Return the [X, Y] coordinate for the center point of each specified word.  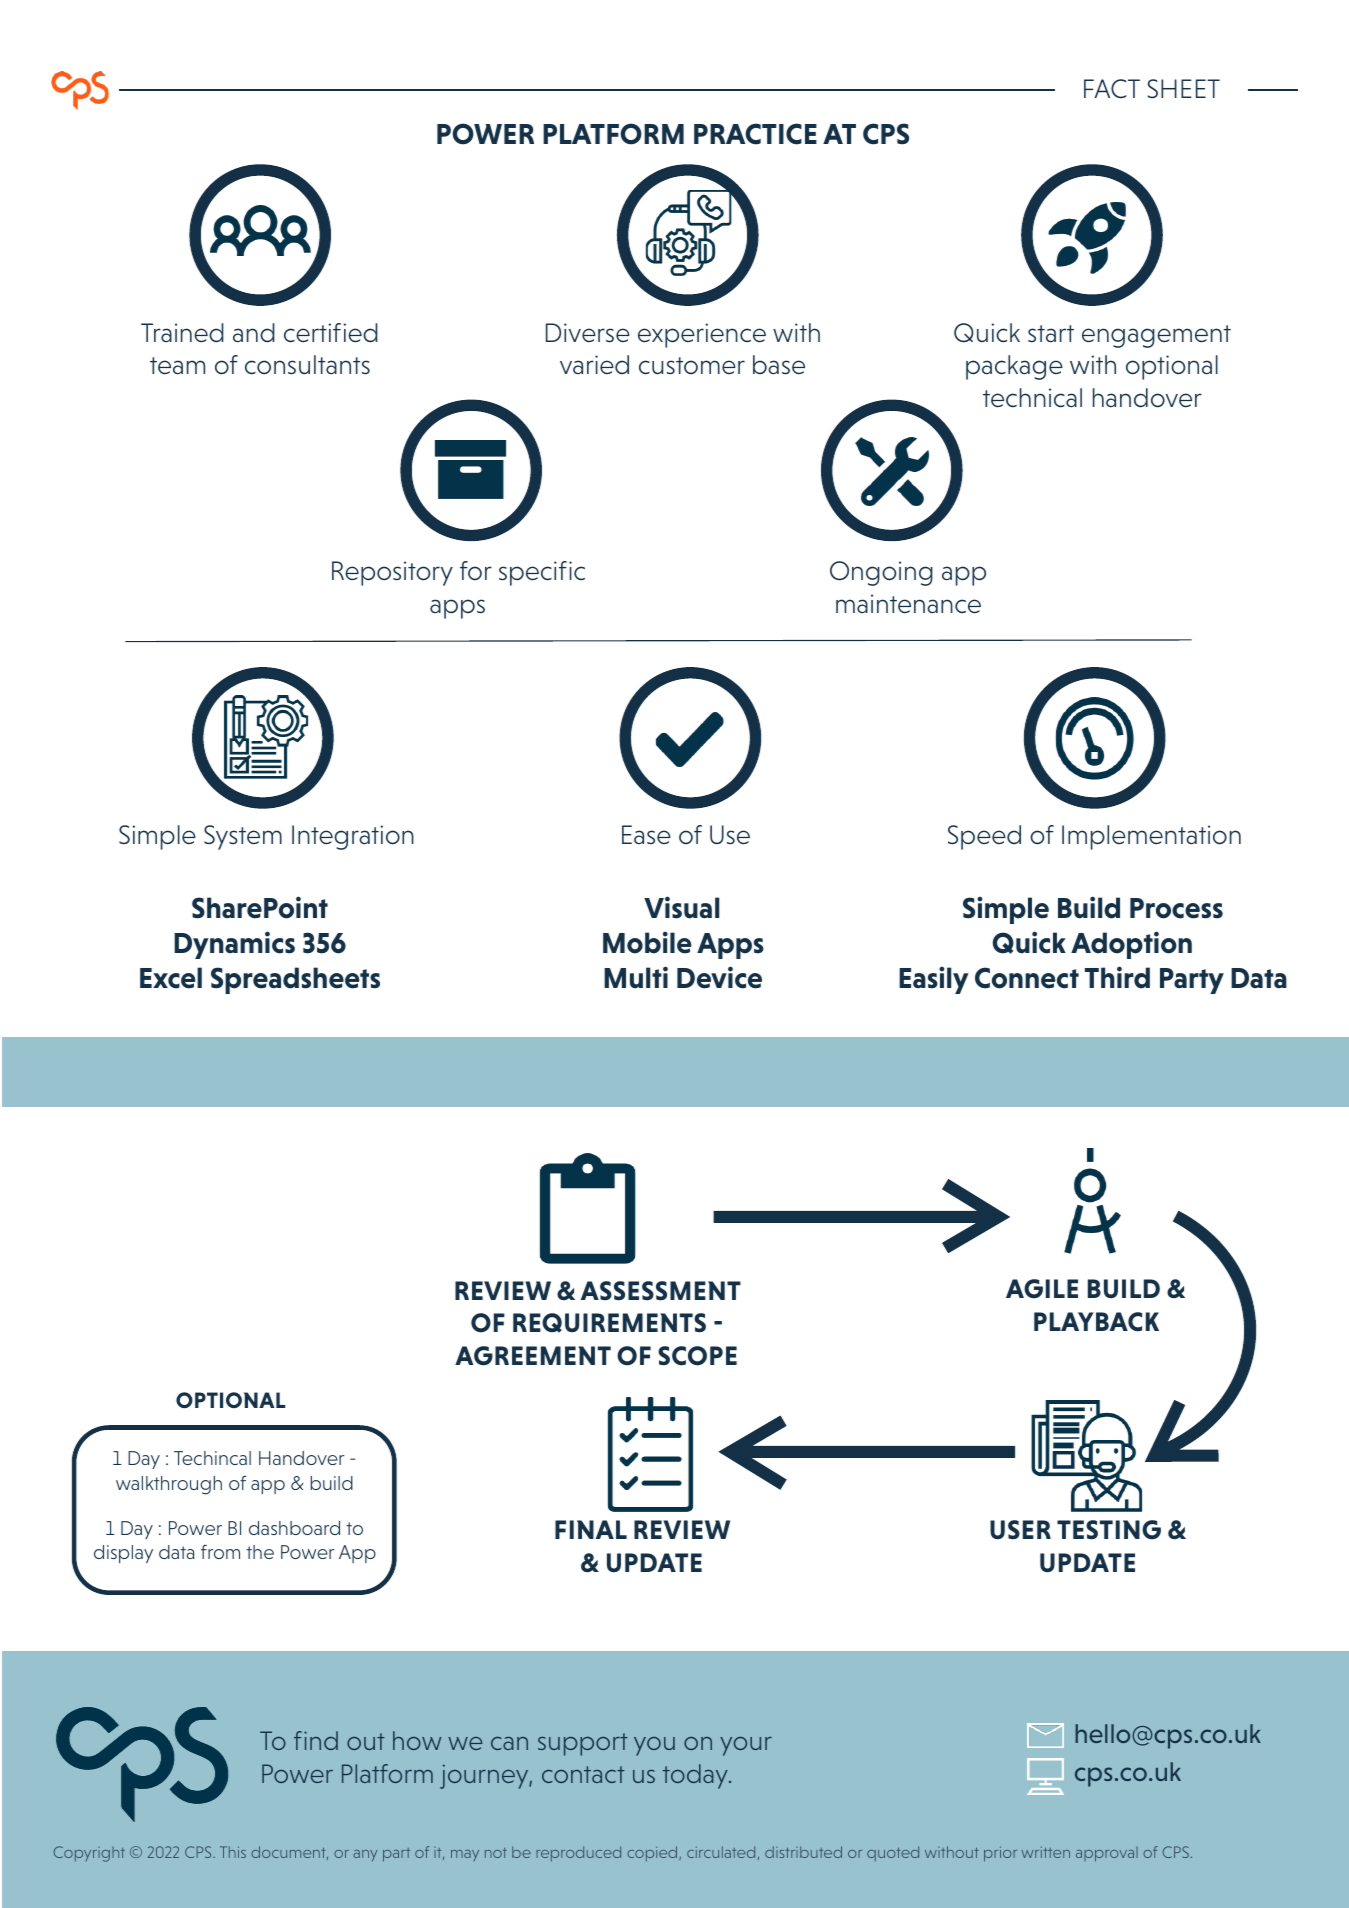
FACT [1112, 88]
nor [923, 1852]
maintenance [908, 604]
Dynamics [234, 945]
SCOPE [697, 1356]
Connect [1027, 978]
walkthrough [169, 1485]
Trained [182, 332]
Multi [636, 977]
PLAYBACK [1096, 1322]
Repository [392, 573]
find [316, 1740]
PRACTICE [755, 134]
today [696, 1776]
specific [542, 573]
